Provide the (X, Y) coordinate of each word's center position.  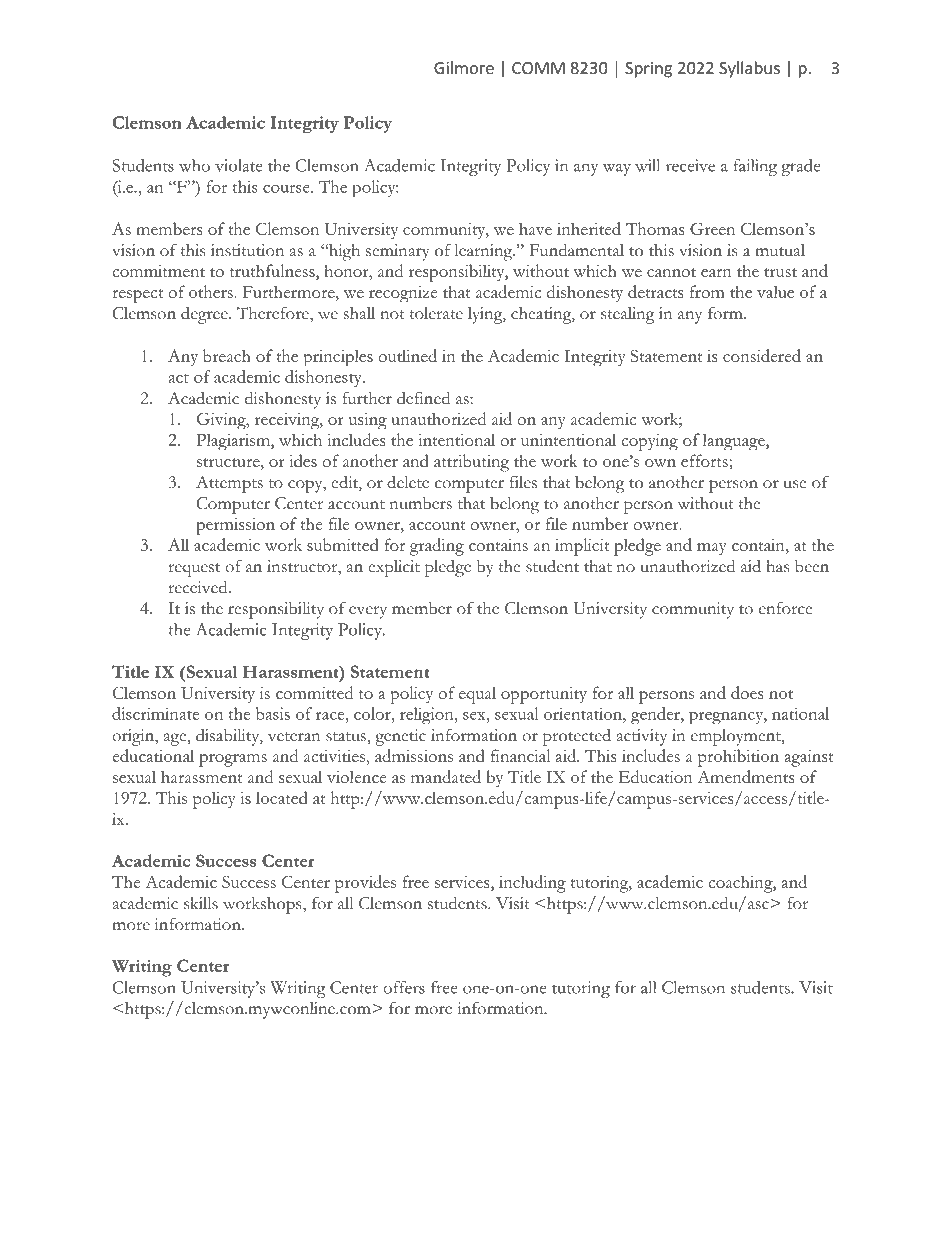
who (194, 165)
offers (404, 987)
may (712, 549)
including (532, 884)
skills (201, 903)
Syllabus (749, 69)
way (617, 170)
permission (235, 526)
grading (437, 547)
